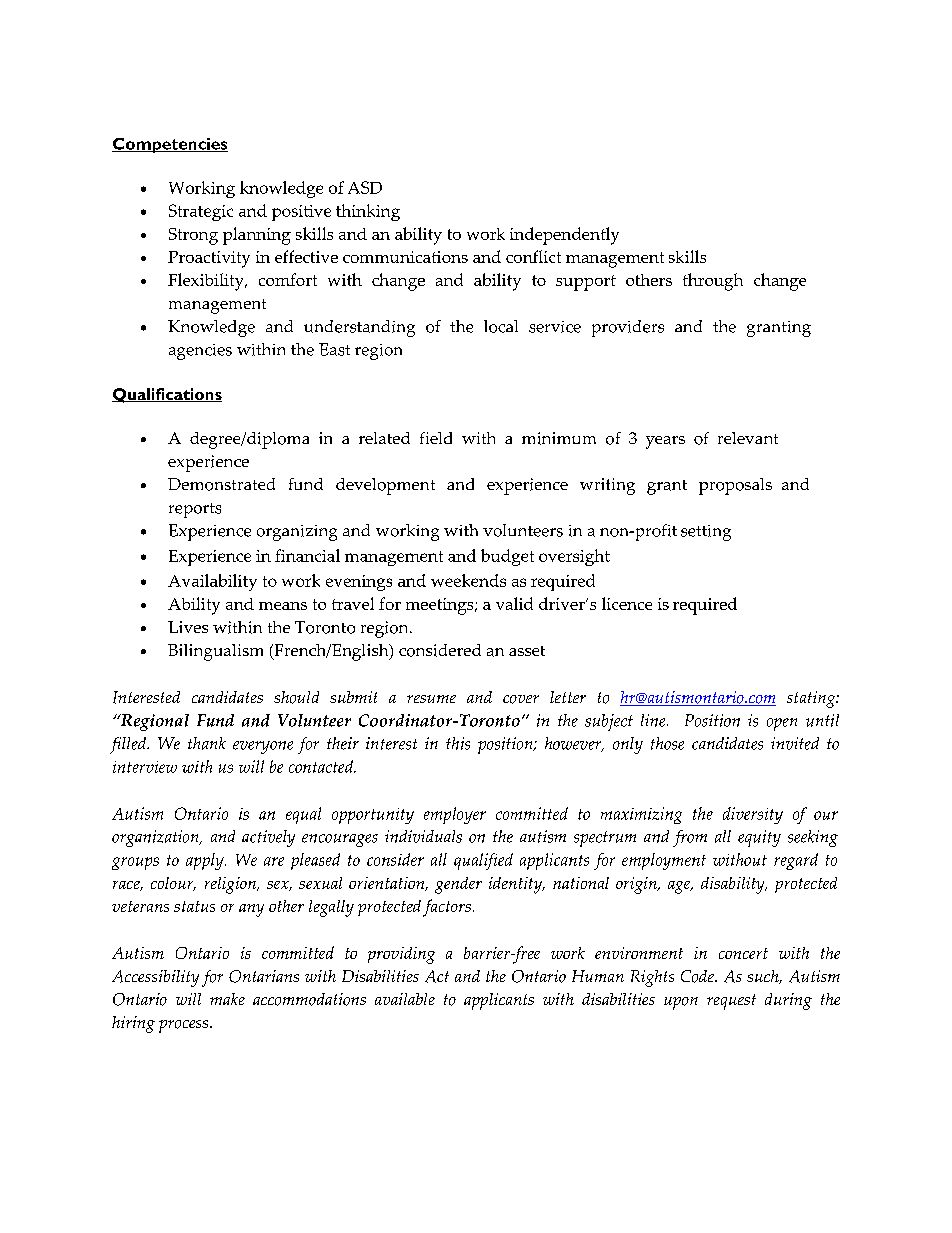 The image size is (952, 1233). What do you see at coordinates (170, 145) in the screenshot?
I see `Competencies` at bounding box center [170, 145].
